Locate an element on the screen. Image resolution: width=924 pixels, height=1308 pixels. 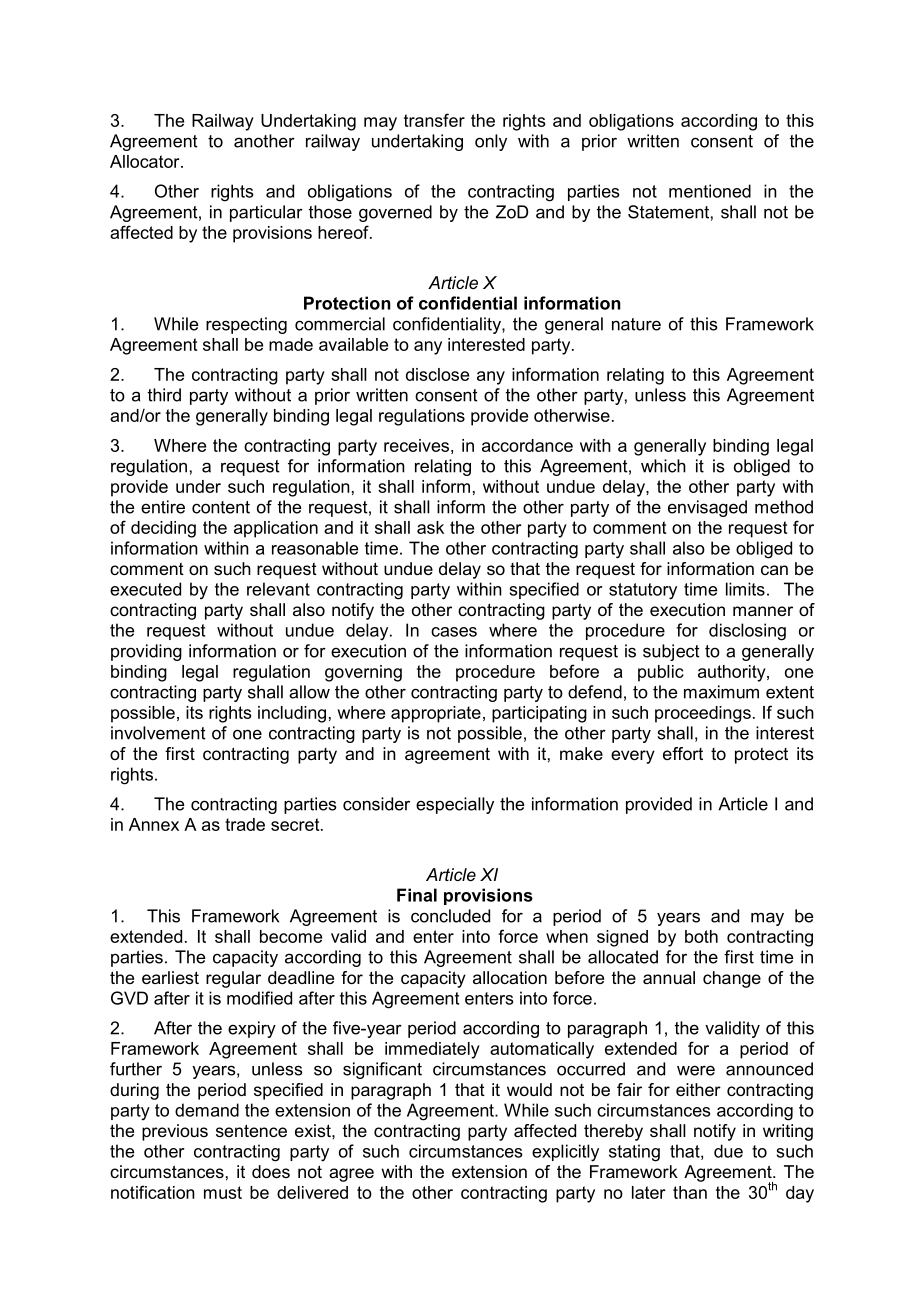
content is located at coordinates (221, 507).
